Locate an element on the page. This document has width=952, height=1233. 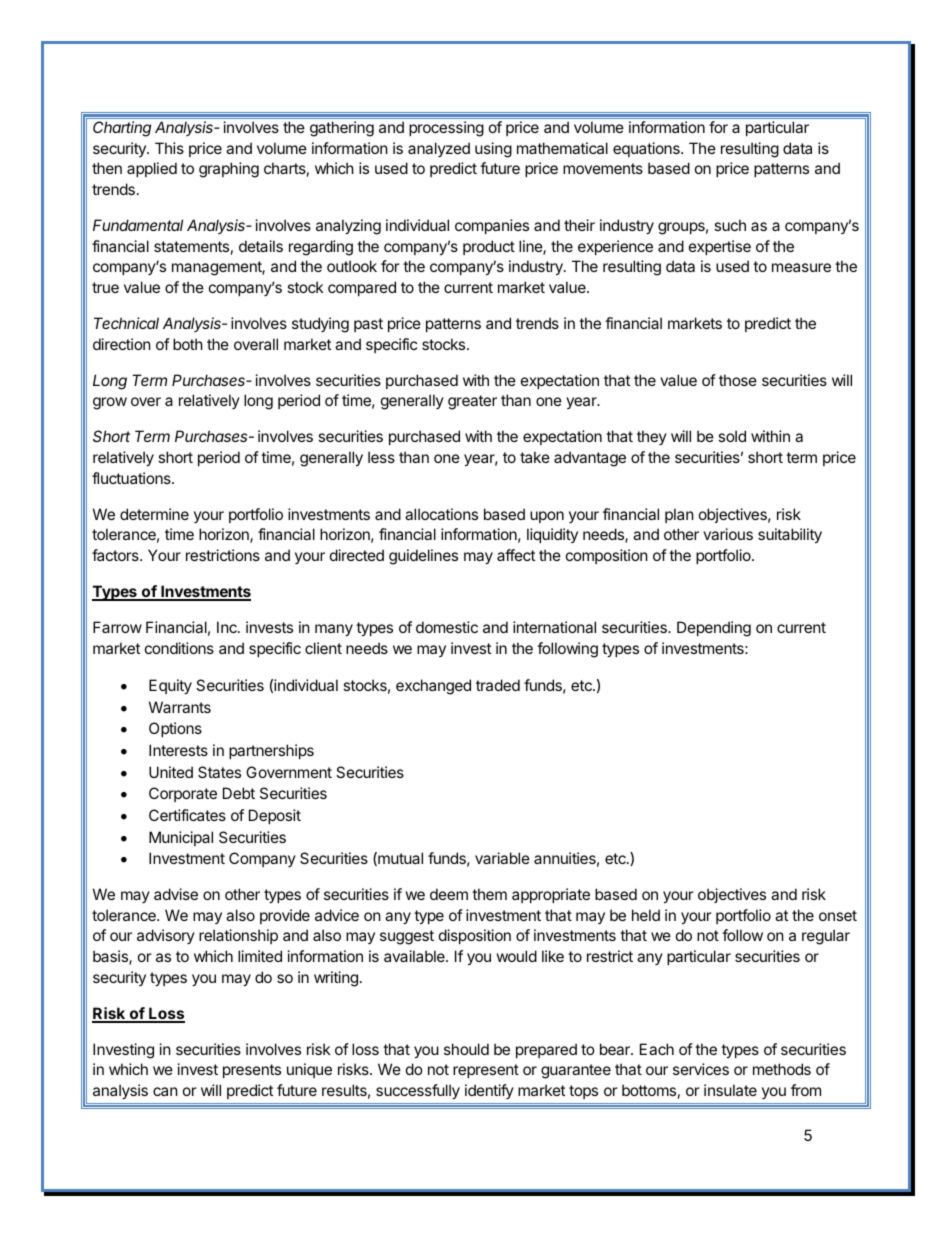
onset is located at coordinates (838, 915).
